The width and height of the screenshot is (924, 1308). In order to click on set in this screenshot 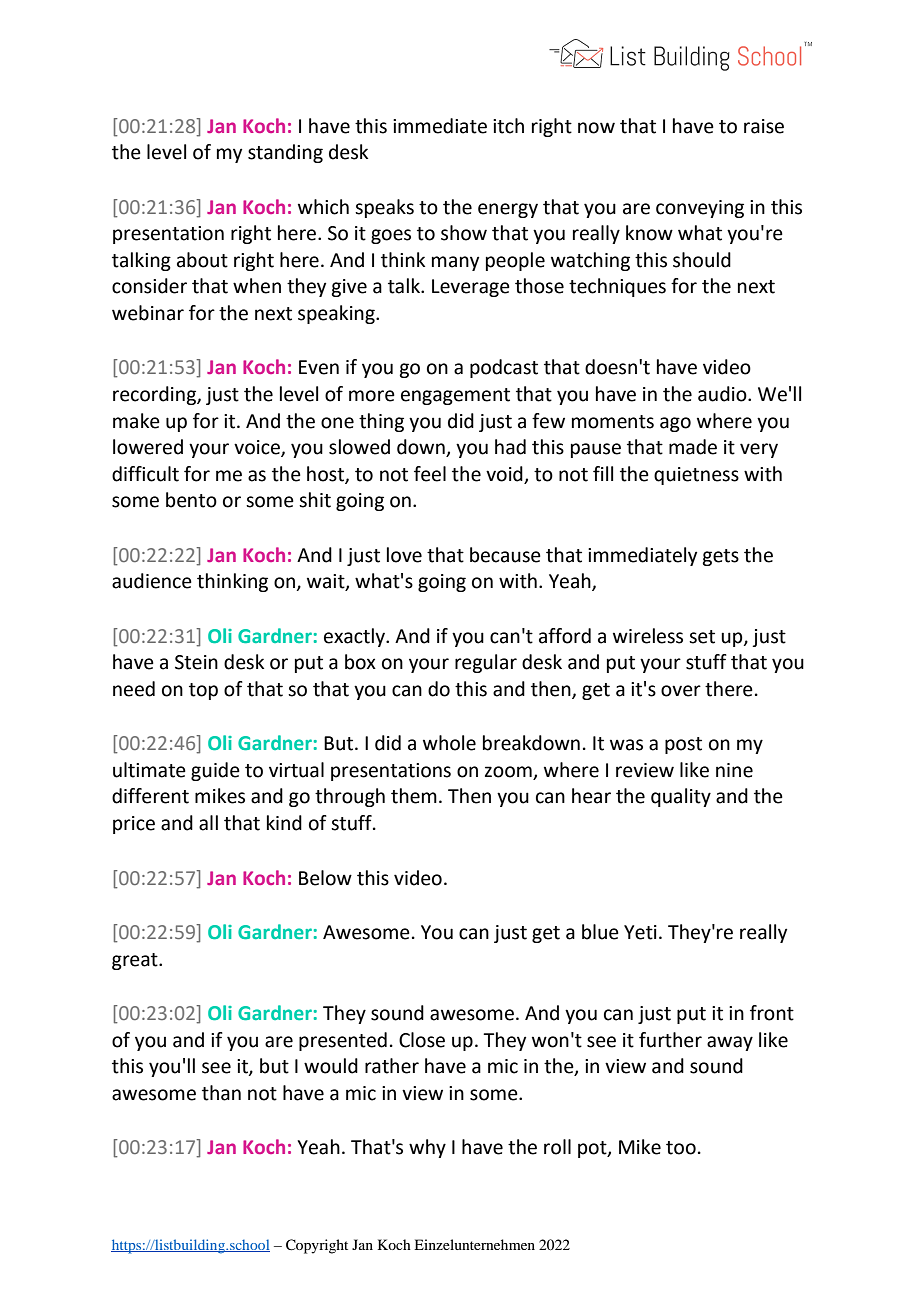, I will do `click(702, 637)`.
